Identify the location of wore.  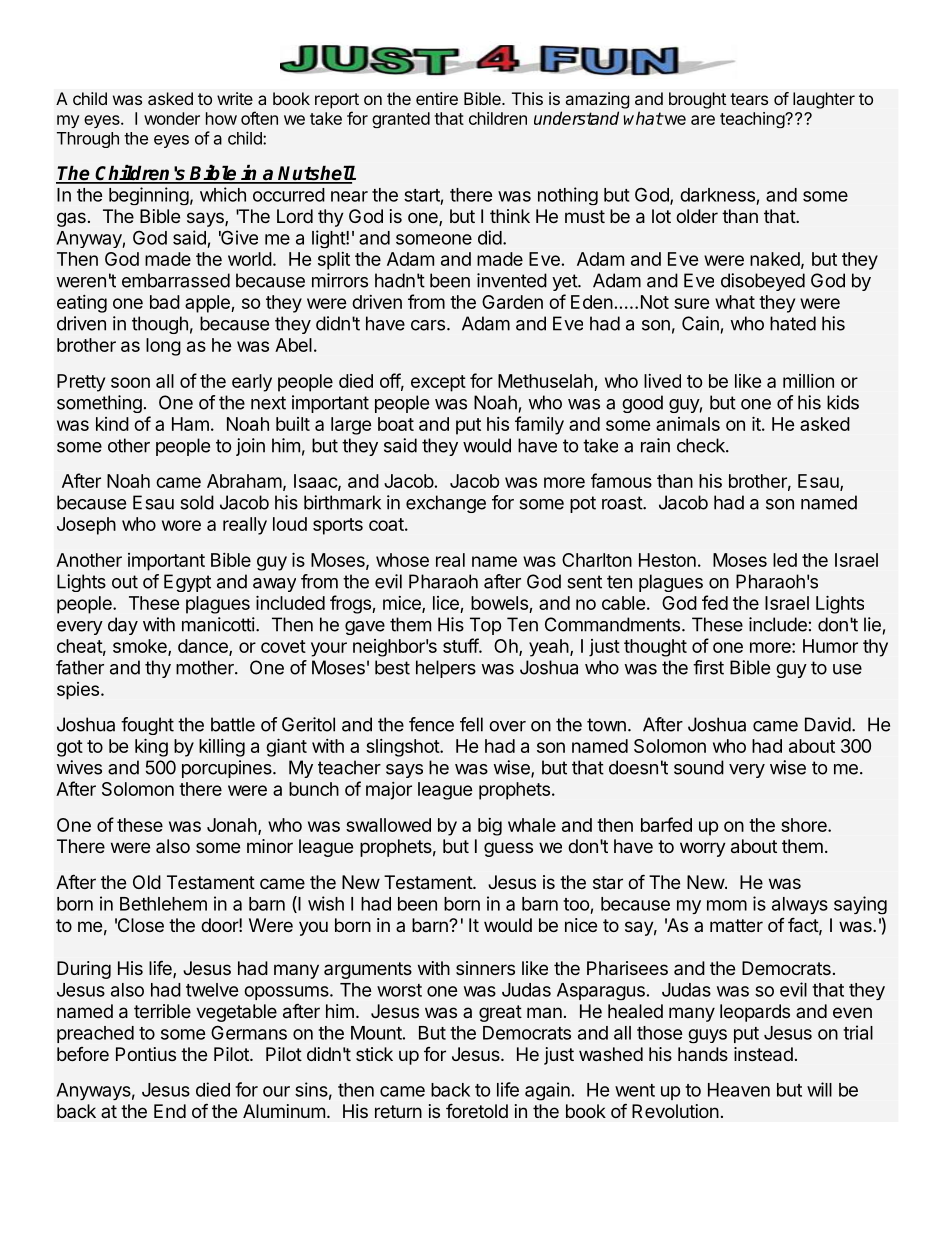
(181, 525).
